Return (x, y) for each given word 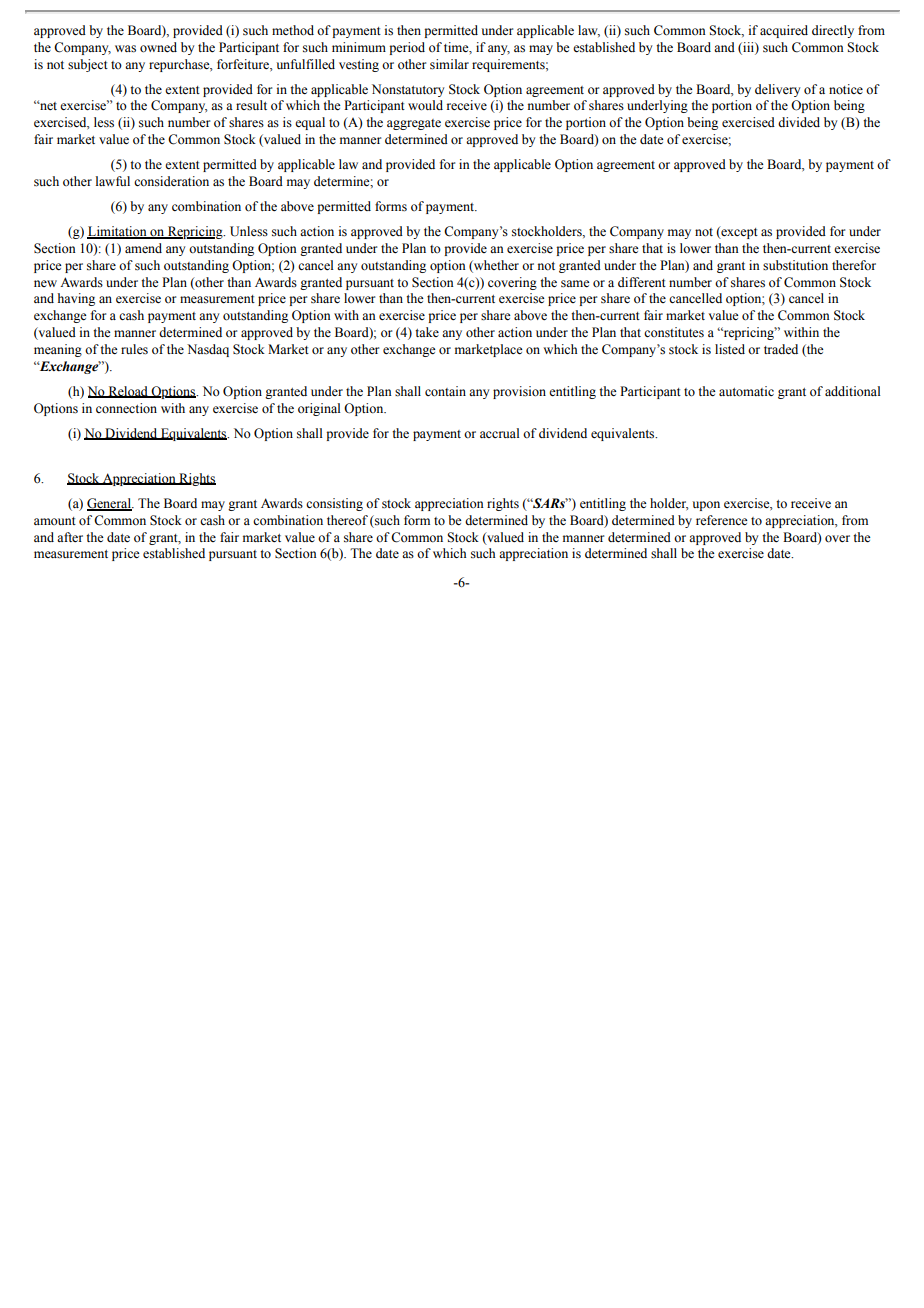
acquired (784, 31)
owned (158, 47)
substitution (795, 265)
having (76, 299)
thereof (347, 520)
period (407, 48)
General (110, 504)
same (575, 284)
